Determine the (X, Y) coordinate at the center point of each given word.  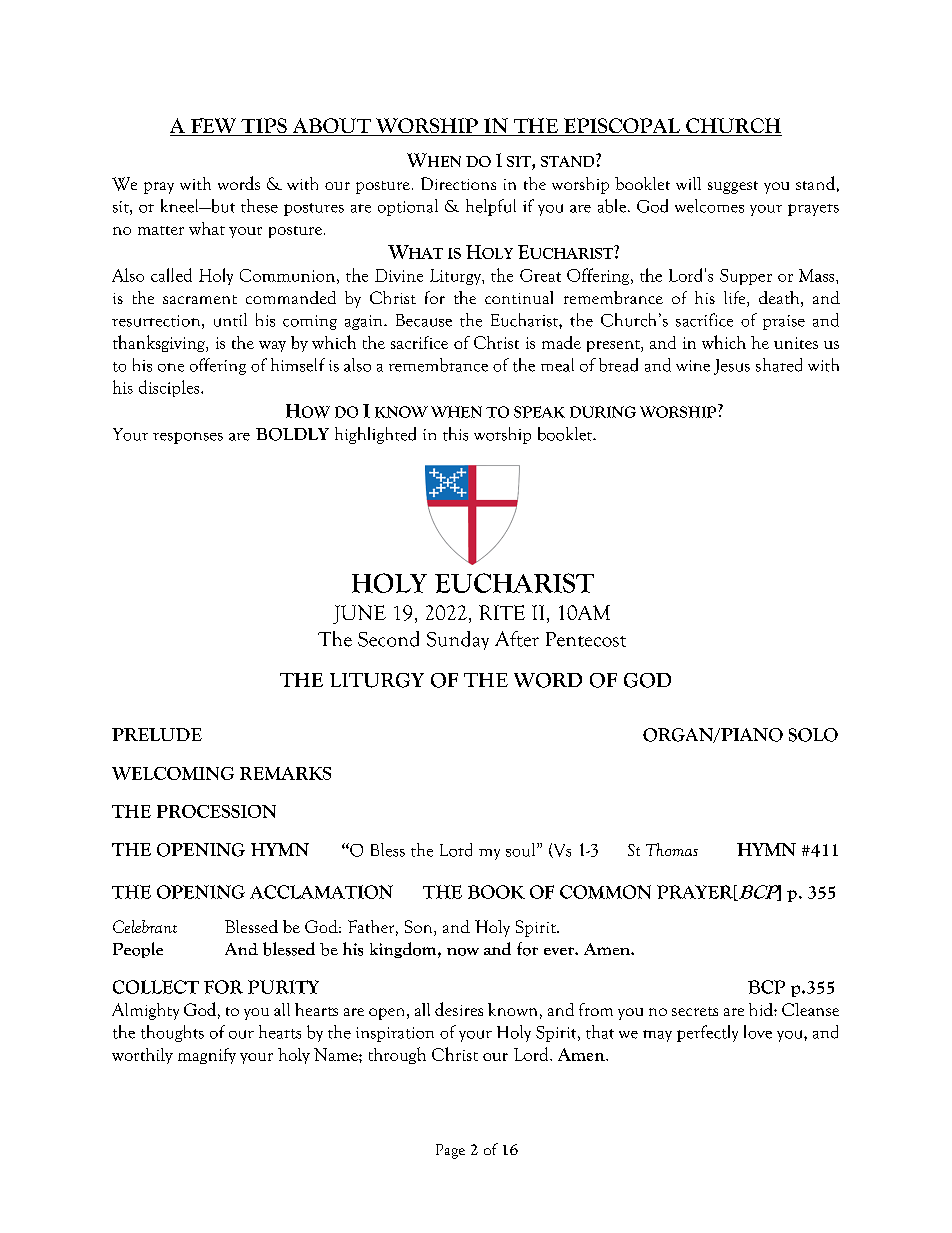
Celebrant (145, 926)
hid (762, 1009)
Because (424, 320)
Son (420, 928)
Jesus (732, 367)
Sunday (458, 640)
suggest (733, 187)
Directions (458, 183)
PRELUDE (157, 734)
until (230, 320)
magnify (207, 1056)
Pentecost (586, 639)
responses (188, 438)
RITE (502, 612)
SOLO (813, 735)
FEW (213, 127)
